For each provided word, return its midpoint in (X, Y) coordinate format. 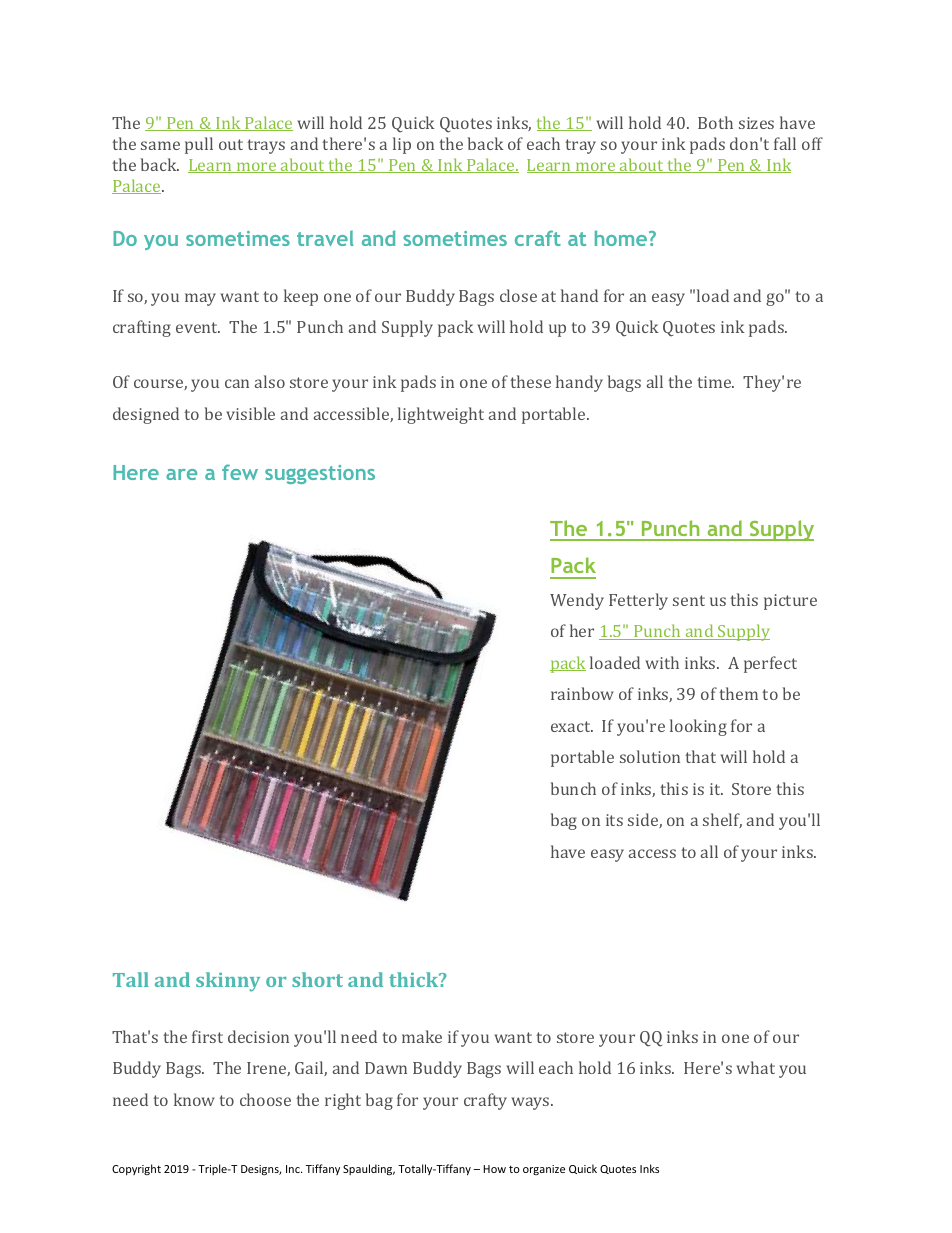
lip (402, 145)
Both (715, 122)
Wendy (577, 601)
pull (199, 145)
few (240, 472)
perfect (770, 664)
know (194, 1099)
